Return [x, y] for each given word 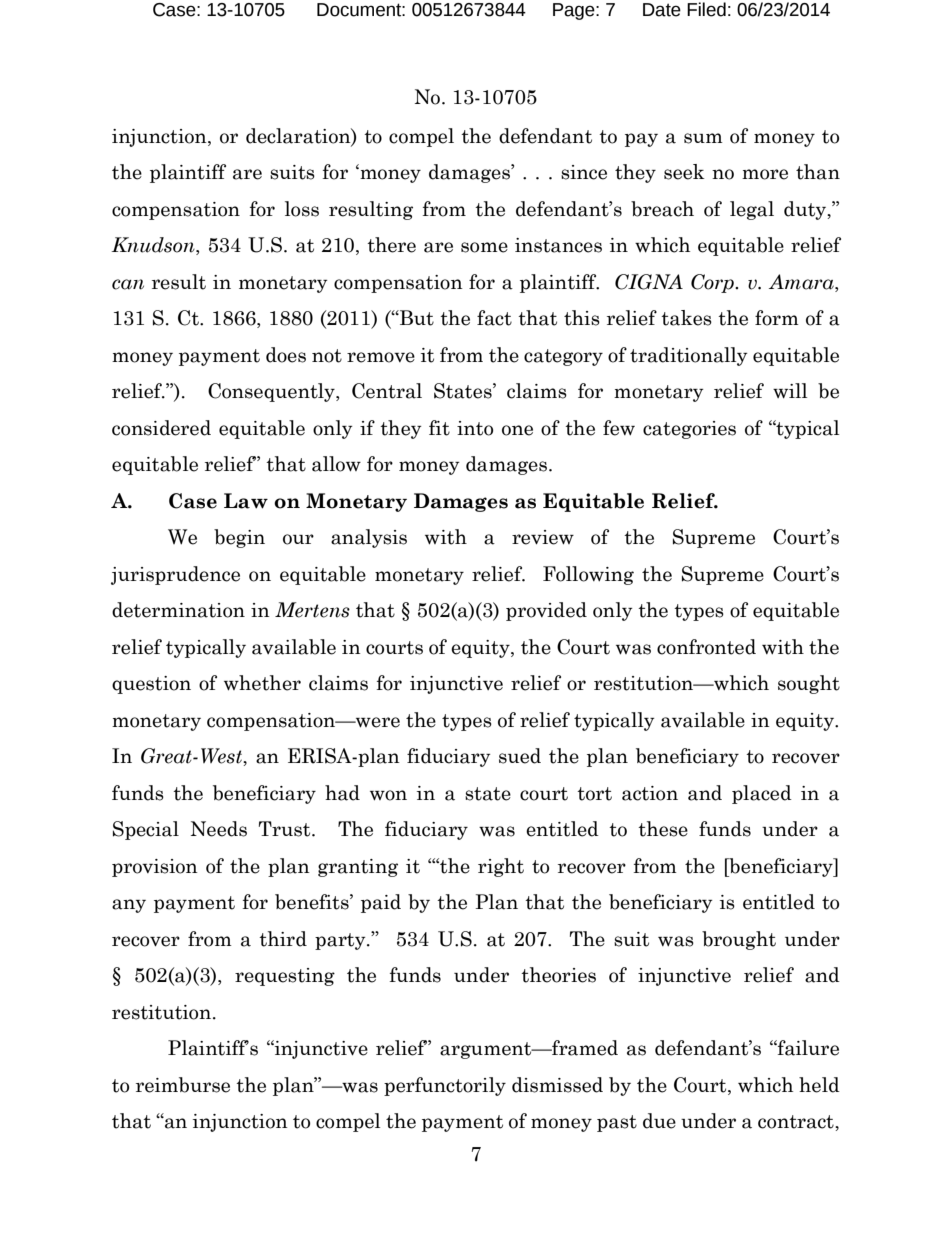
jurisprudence [175, 575]
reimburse [183, 1085]
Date [662, 10]
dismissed [557, 1085]
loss [302, 209]
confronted [706, 647]
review [543, 537]
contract [797, 1122]
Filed [706, 9]
